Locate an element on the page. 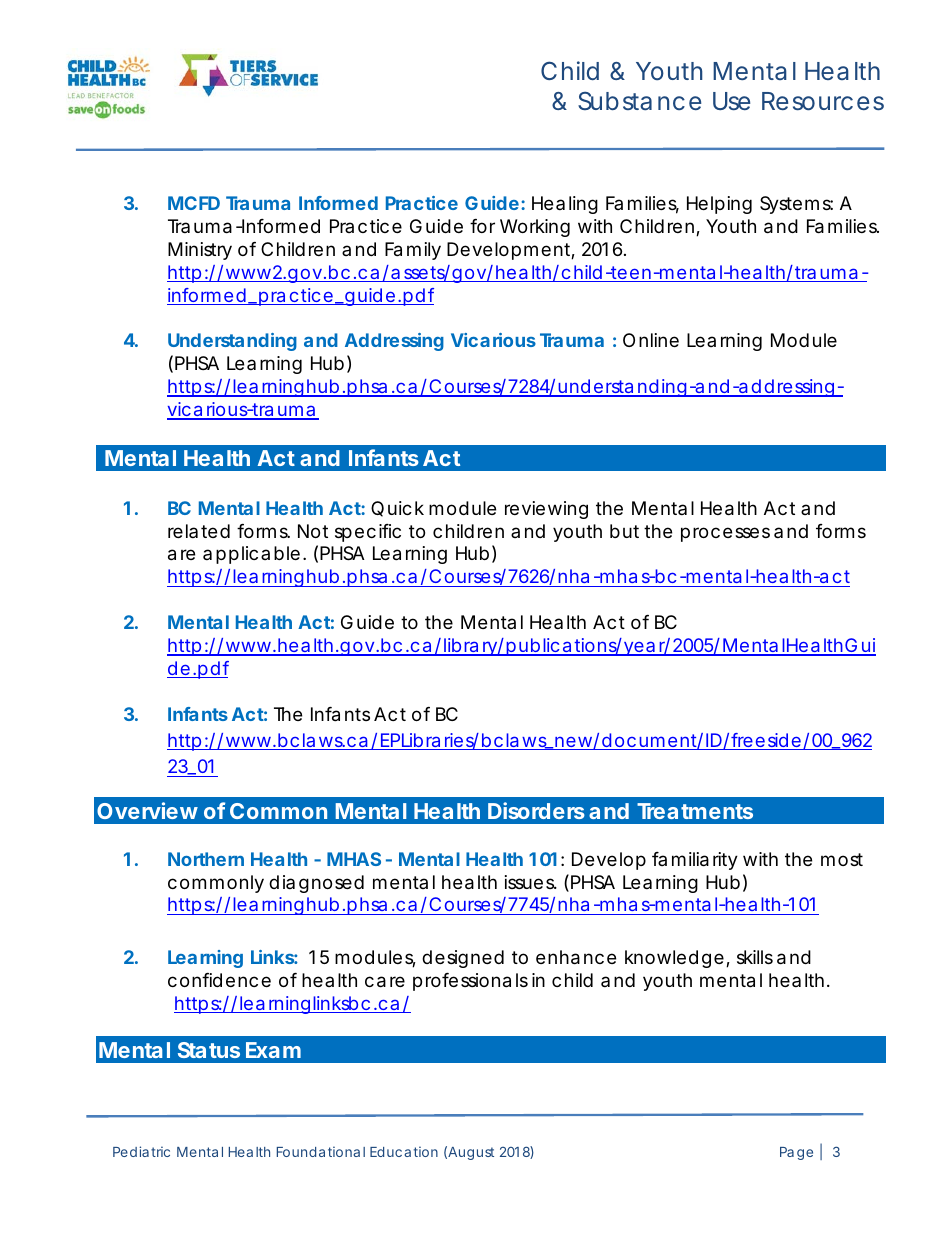 This page has width=952, height=1233. Not is located at coordinates (313, 531).
